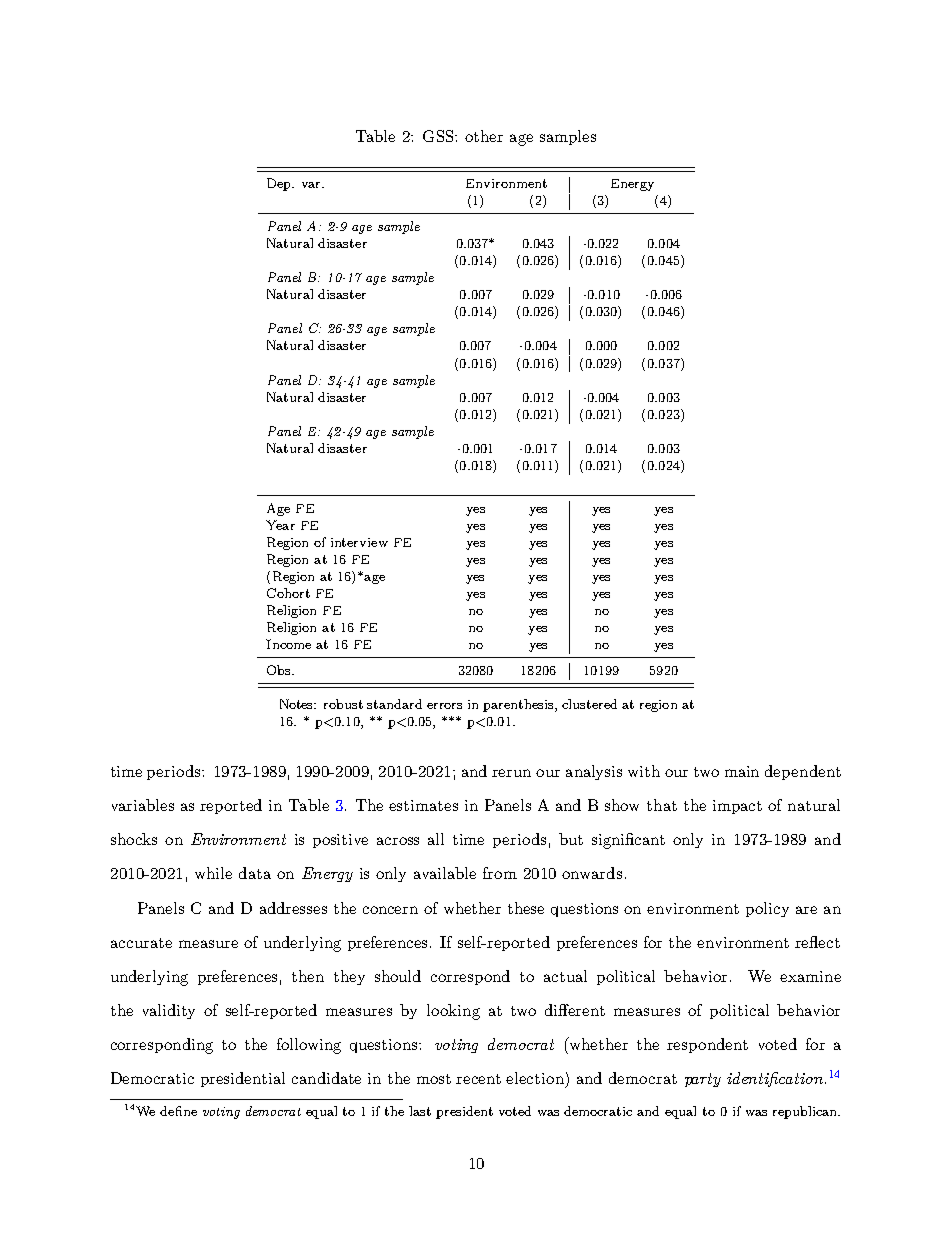  I want to click on variables, so click(143, 805).
